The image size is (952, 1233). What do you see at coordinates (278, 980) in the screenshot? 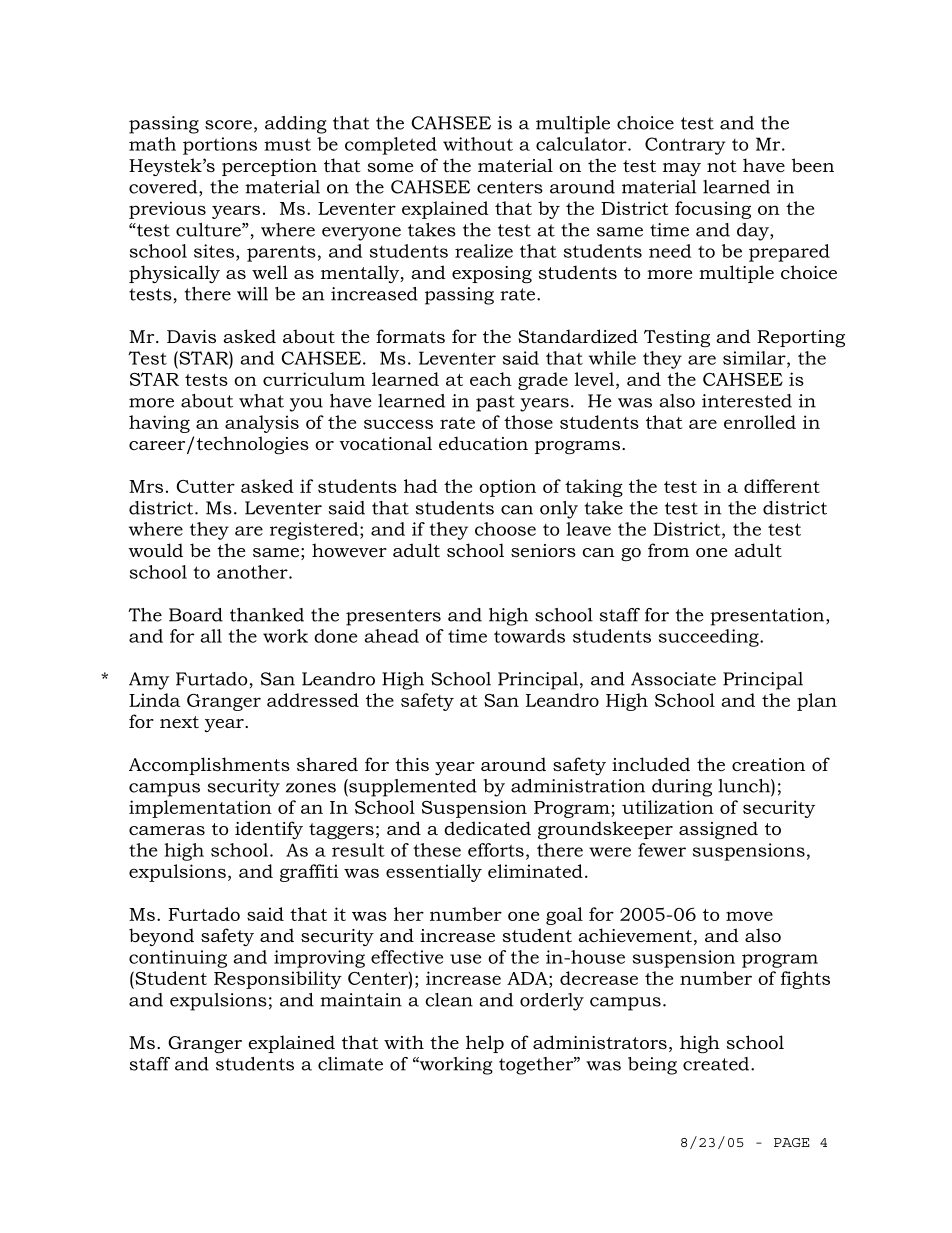
I see `Responsibility` at bounding box center [278, 980].
